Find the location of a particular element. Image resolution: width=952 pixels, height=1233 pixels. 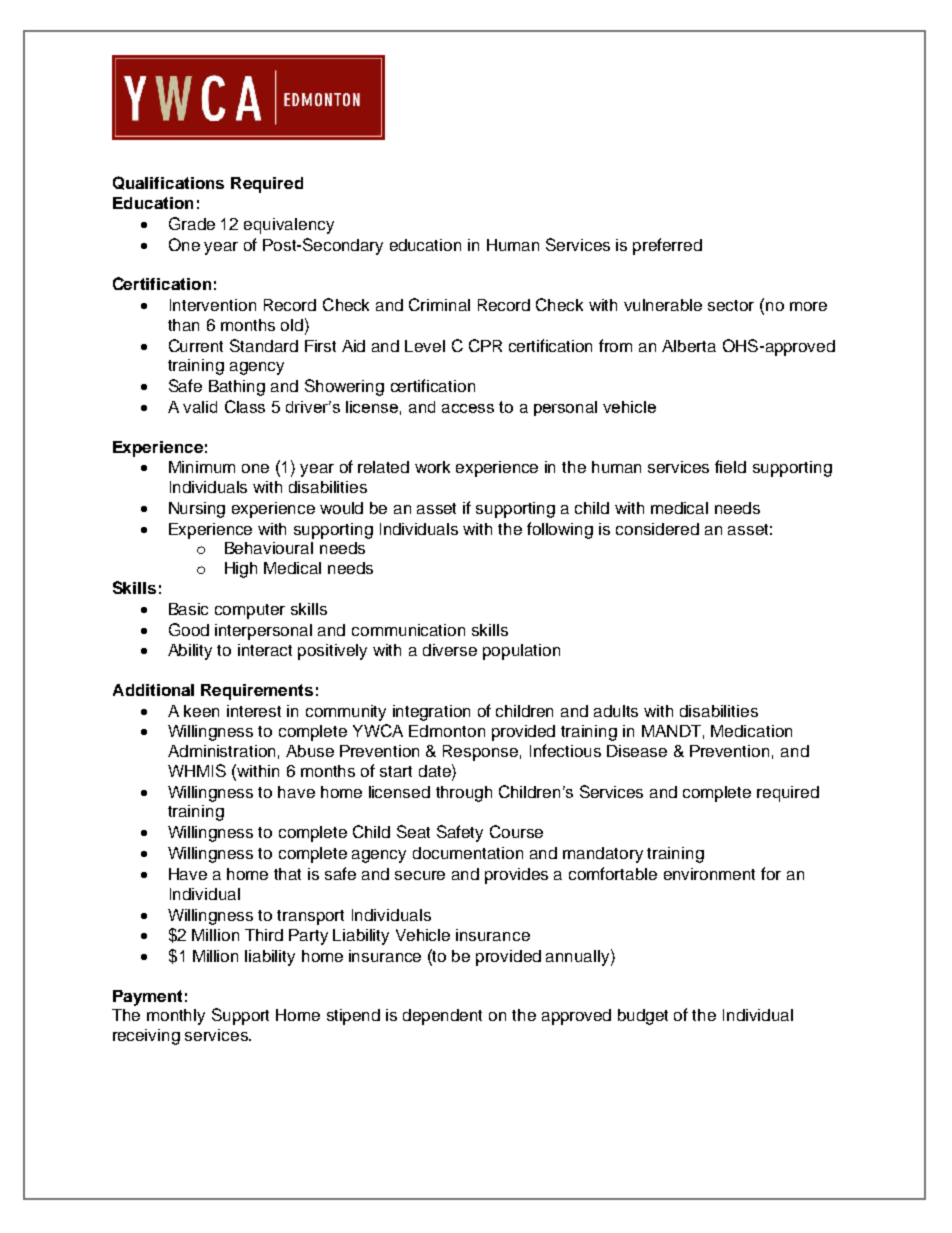

Grade is located at coordinates (192, 223).
